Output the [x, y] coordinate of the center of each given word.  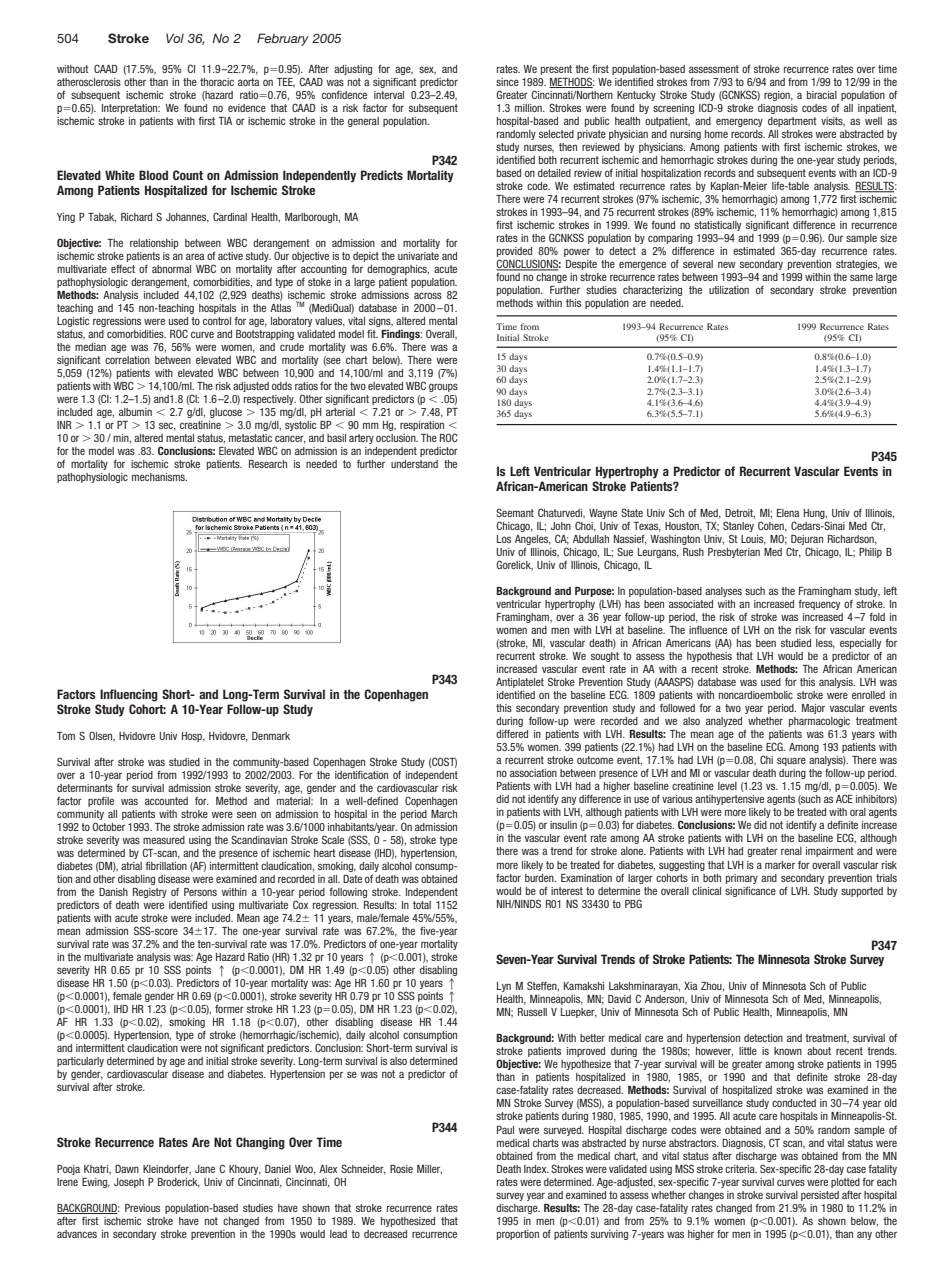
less [825, 644]
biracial [822, 95]
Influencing [129, 695]
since [507, 82]
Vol [175, 38]
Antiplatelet [520, 683]
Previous [142, 1208]
